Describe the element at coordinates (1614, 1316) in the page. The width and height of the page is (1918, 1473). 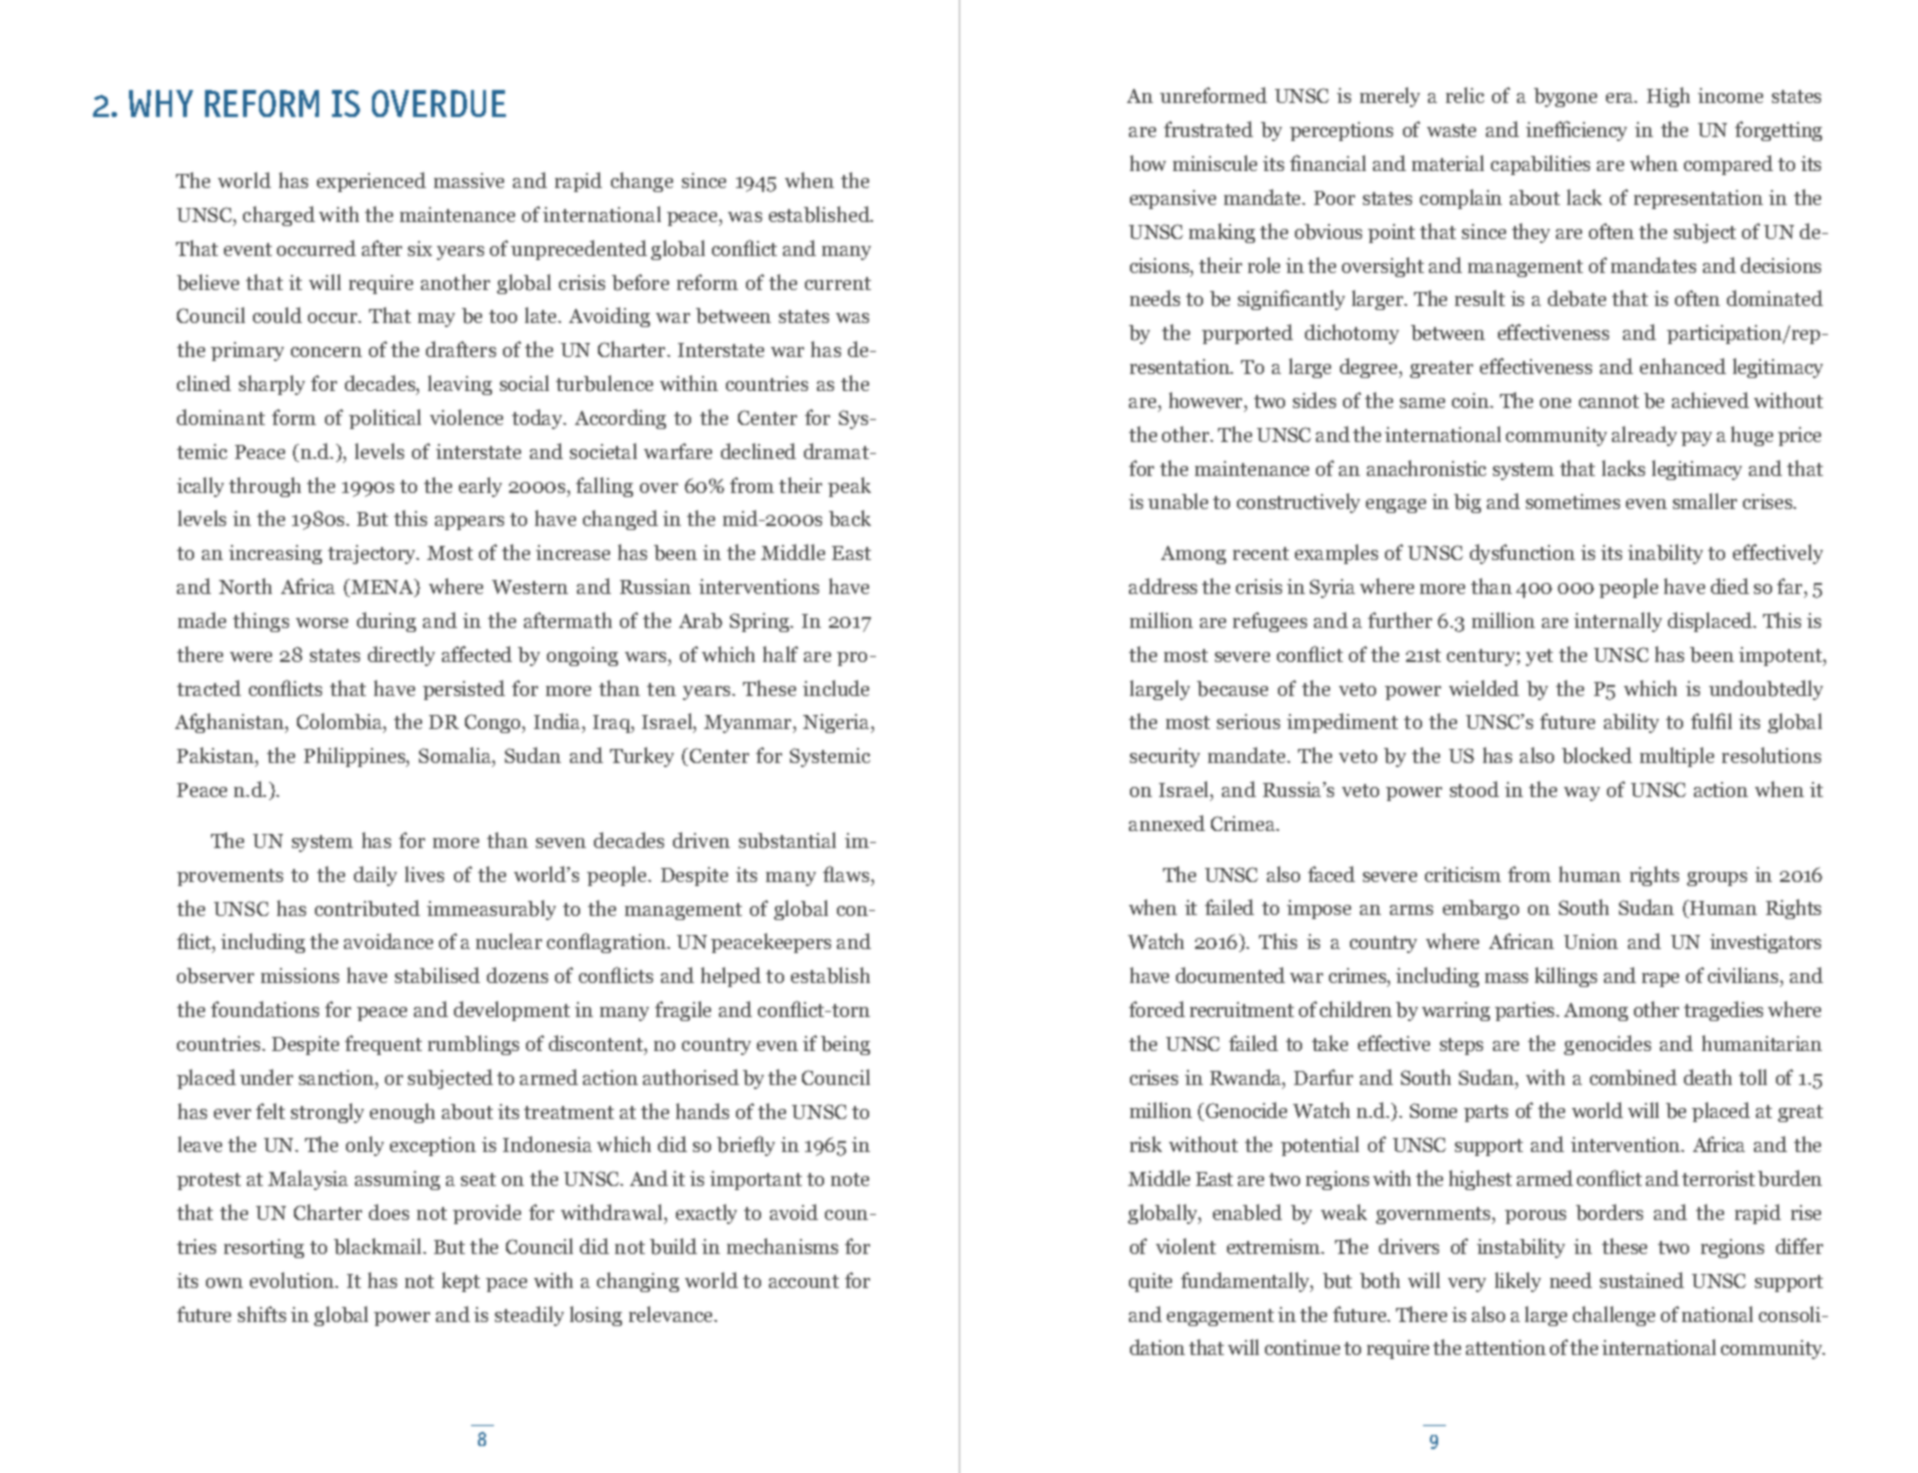
I see `challenge` at that location.
